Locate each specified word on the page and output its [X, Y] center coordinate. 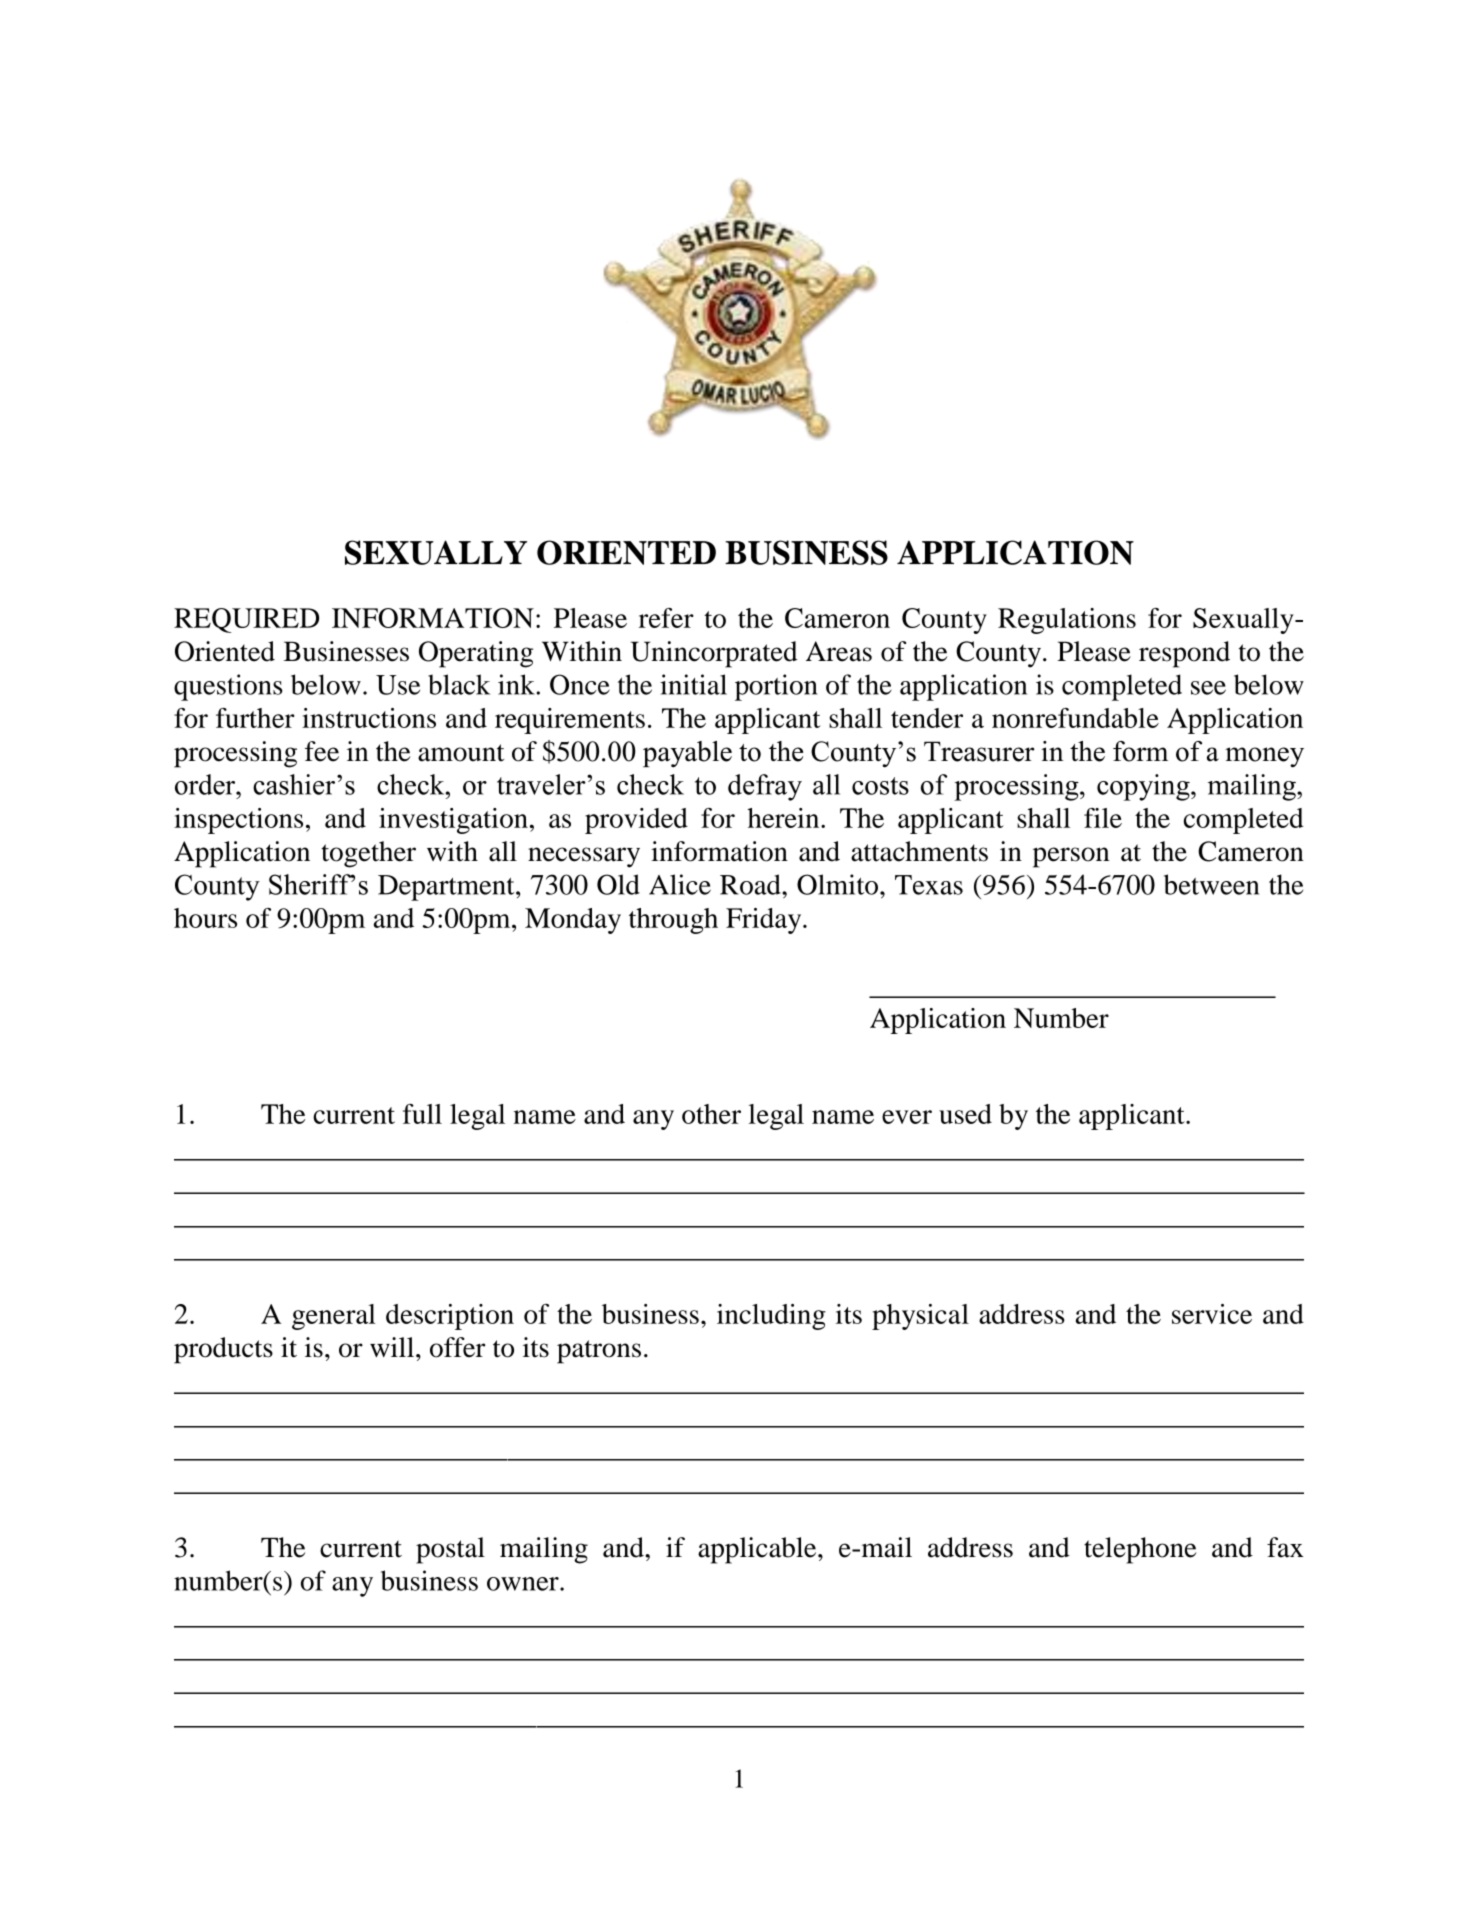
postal [450, 1550]
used [965, 1114]
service [1212, 1314]
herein [785, 818]
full [422, 1114]
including [771, 1317]
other [711, 1114]
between [1211, 884]
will [392, 1347]
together [368, 854]
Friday [765, 921]
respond [1184, 654]
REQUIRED [246, 620]
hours [205, 918]
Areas [839, 651]
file [1103, 818]
